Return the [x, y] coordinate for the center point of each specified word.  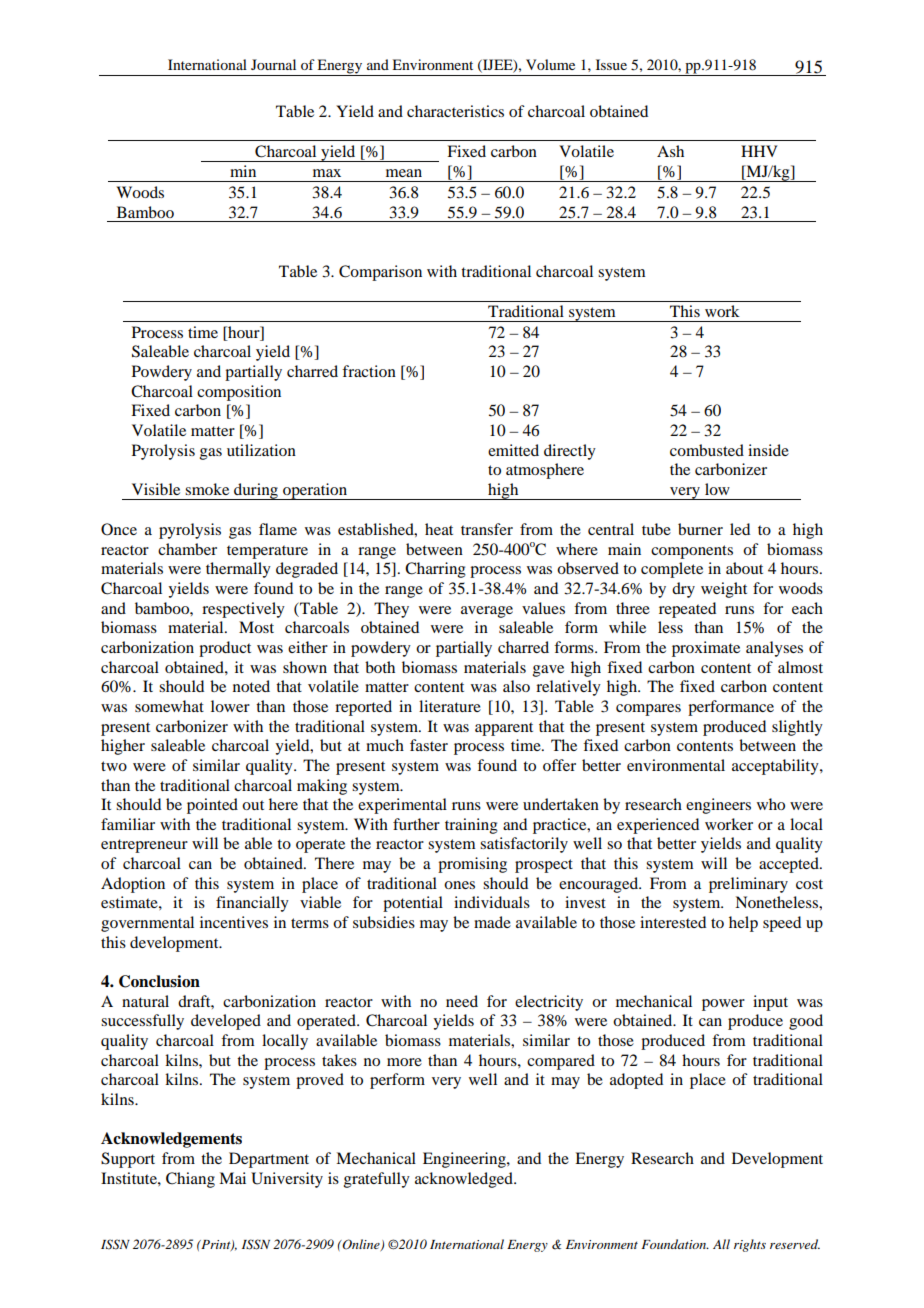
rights [750, 1245]
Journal [273, 64]
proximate [706, 649]
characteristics [455, 111]
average [487, 612]
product [225, 649]
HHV [759, 151]
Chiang [190, 1180]
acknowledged [465, 1180]
